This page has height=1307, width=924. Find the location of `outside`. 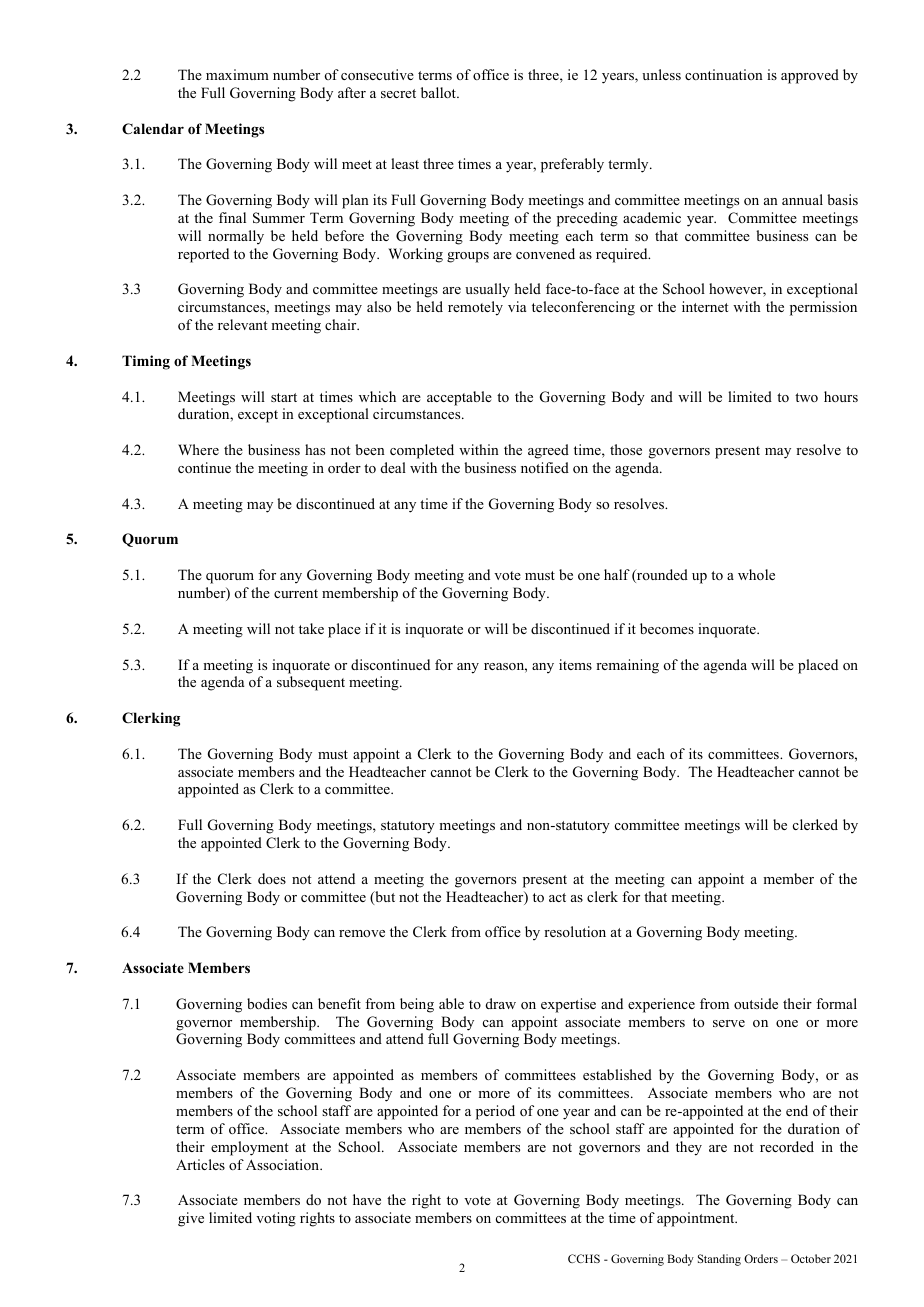

outside is located at coordinates (756, 1003).
